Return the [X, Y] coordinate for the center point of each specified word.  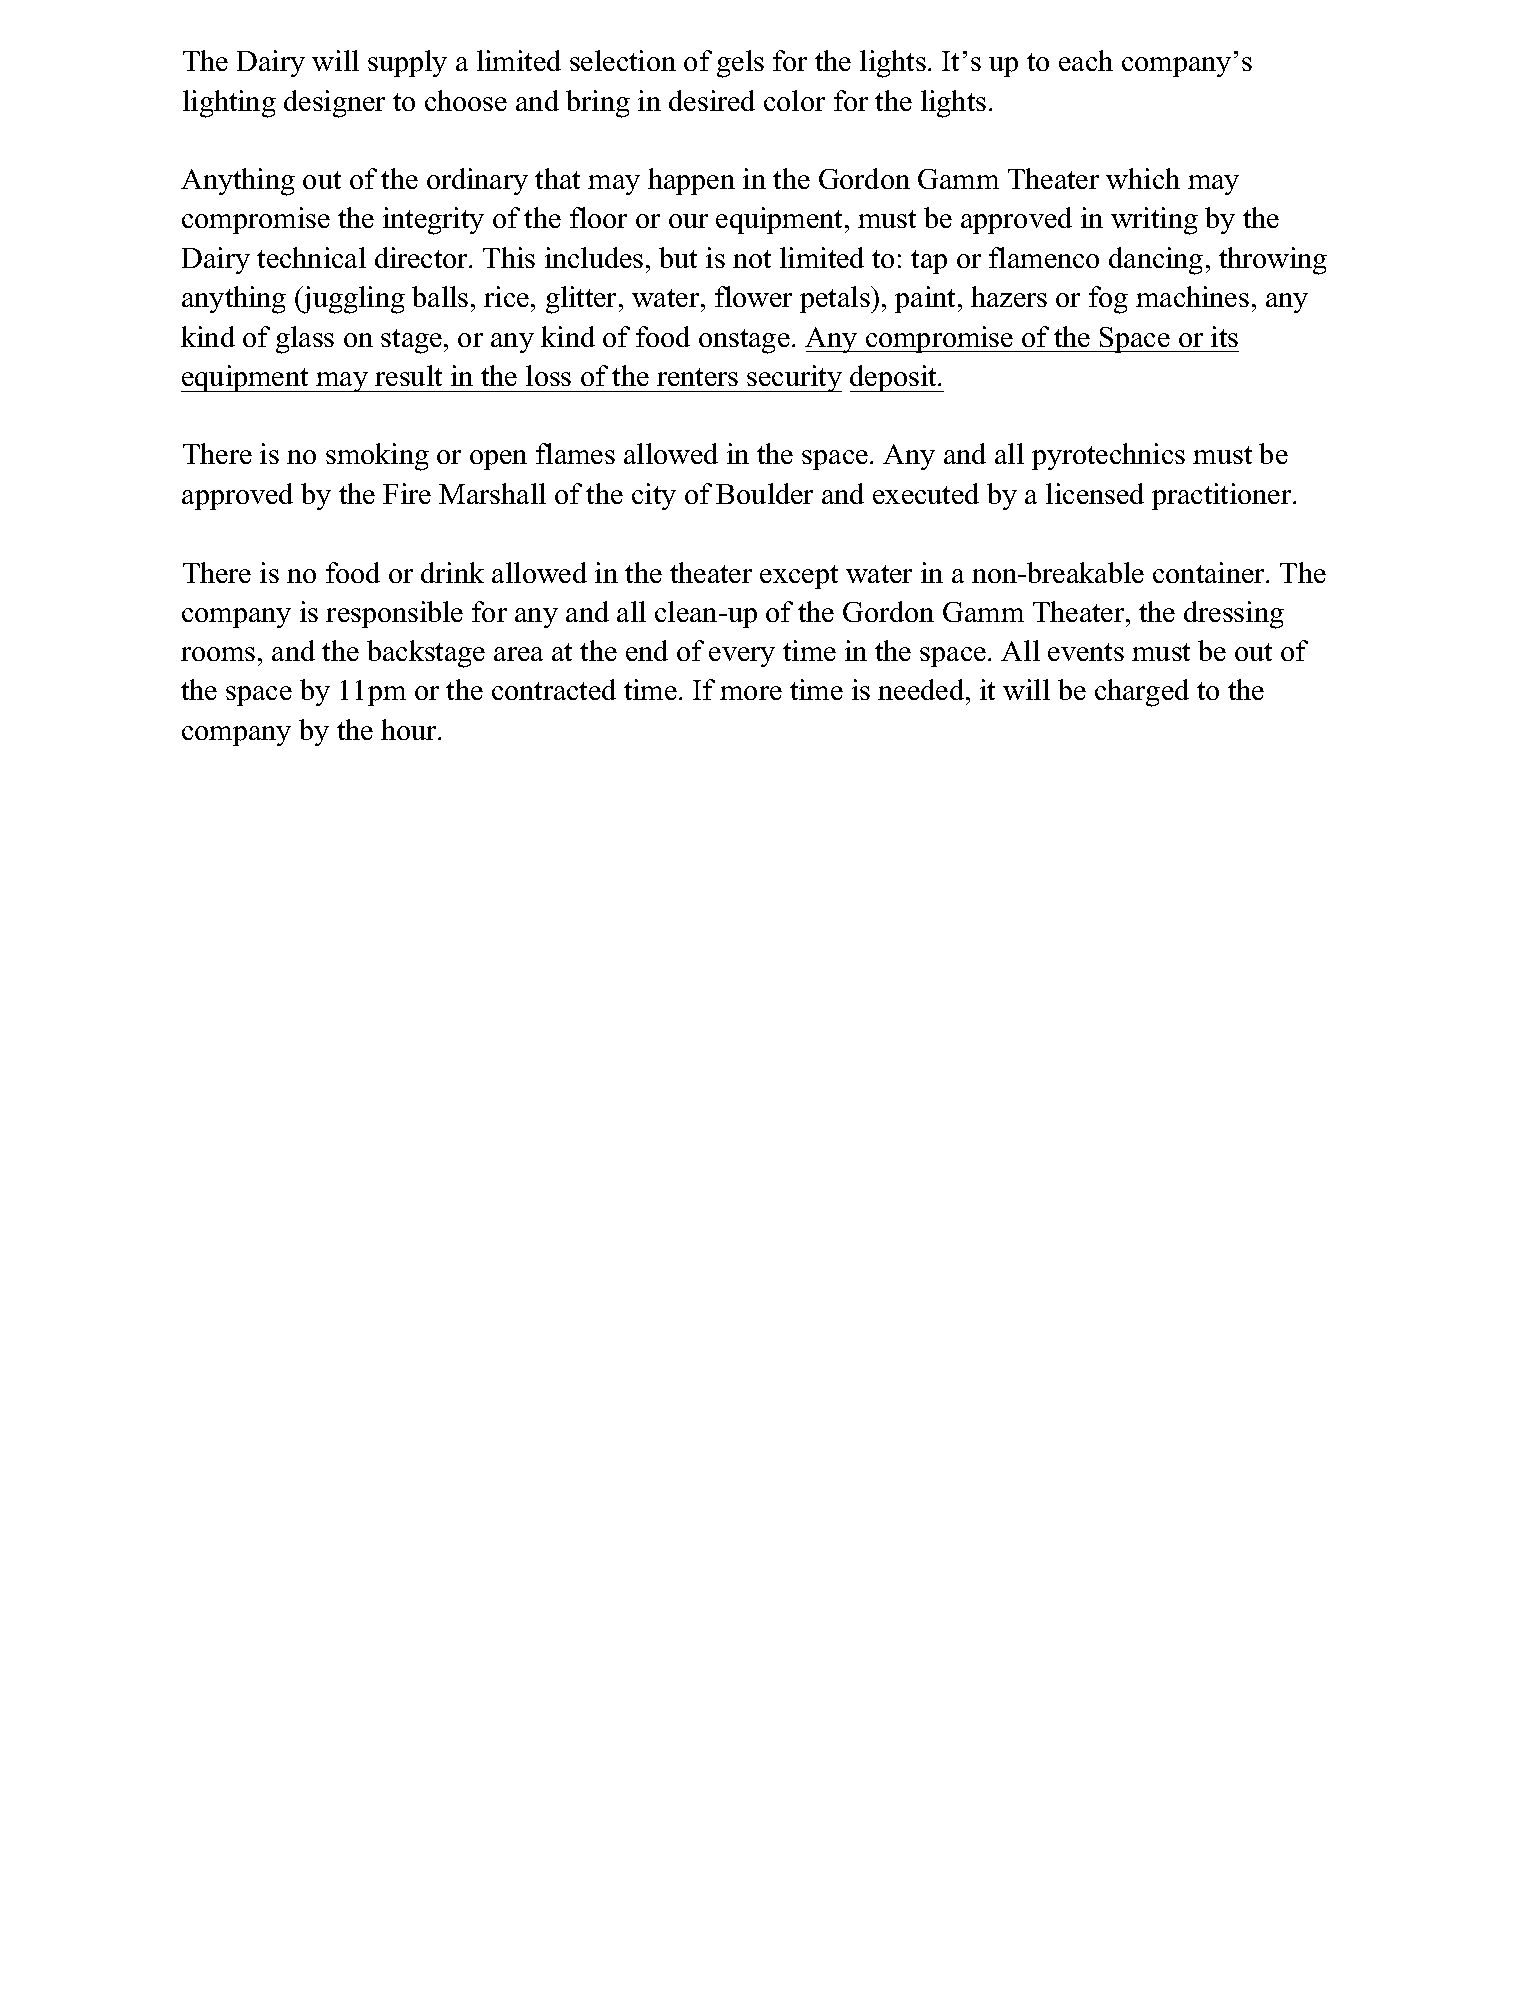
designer [334, 104]
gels [740, 64]
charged [1142, 693]
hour [410, 729]
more [751, 693]
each [1086, 60]
